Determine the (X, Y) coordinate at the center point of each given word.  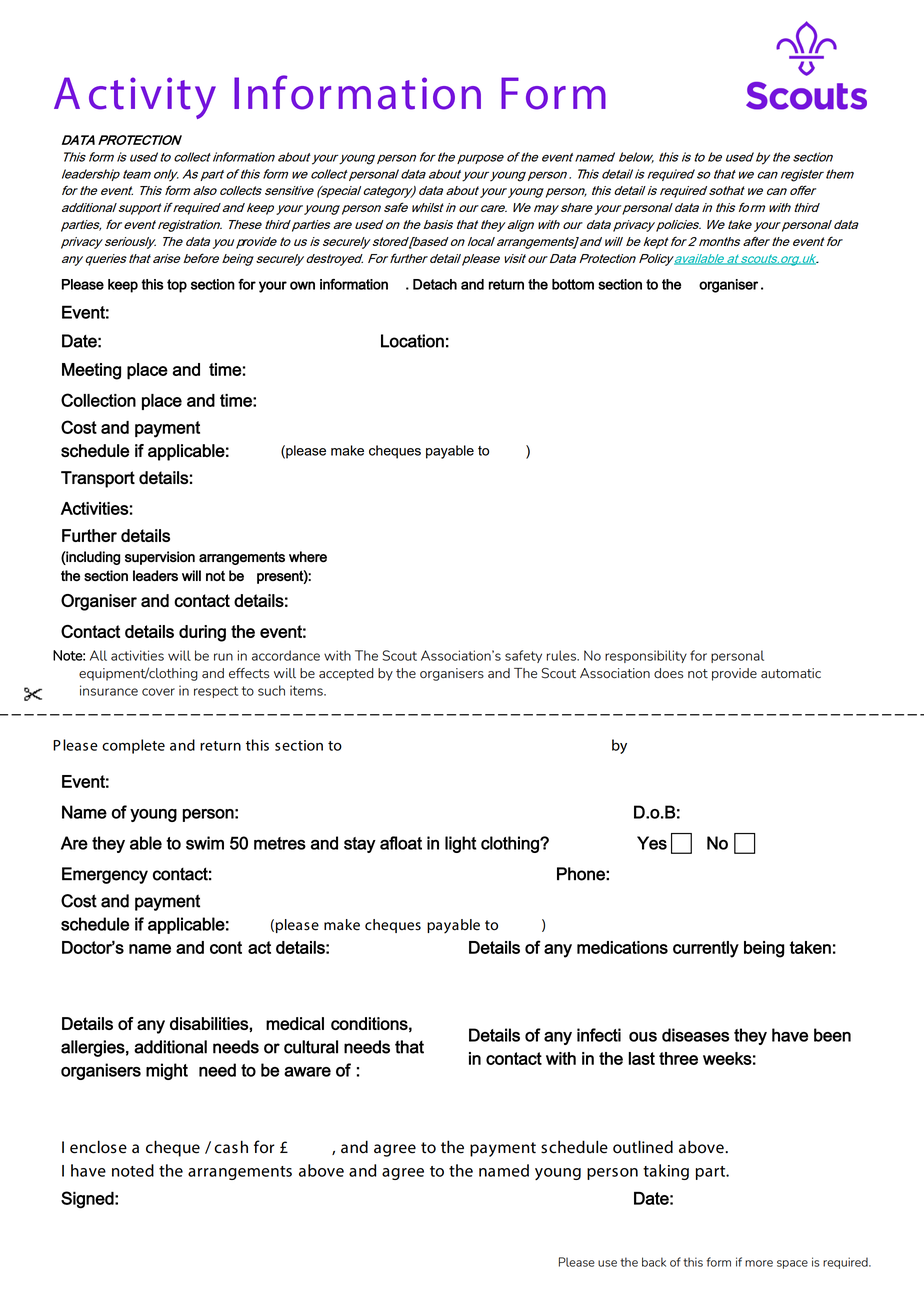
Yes (652, 843)
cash (231, 1147)
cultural (311, 1047)
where (308, 557)
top (177, 286)
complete (133, 746)
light (461, 844)
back (654, 1262)
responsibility (646, 656)
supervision (160, 558)
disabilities (209, 1023)
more (759, 1263)
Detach (435, 284)
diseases (695, 1035)
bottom (573, 284)
